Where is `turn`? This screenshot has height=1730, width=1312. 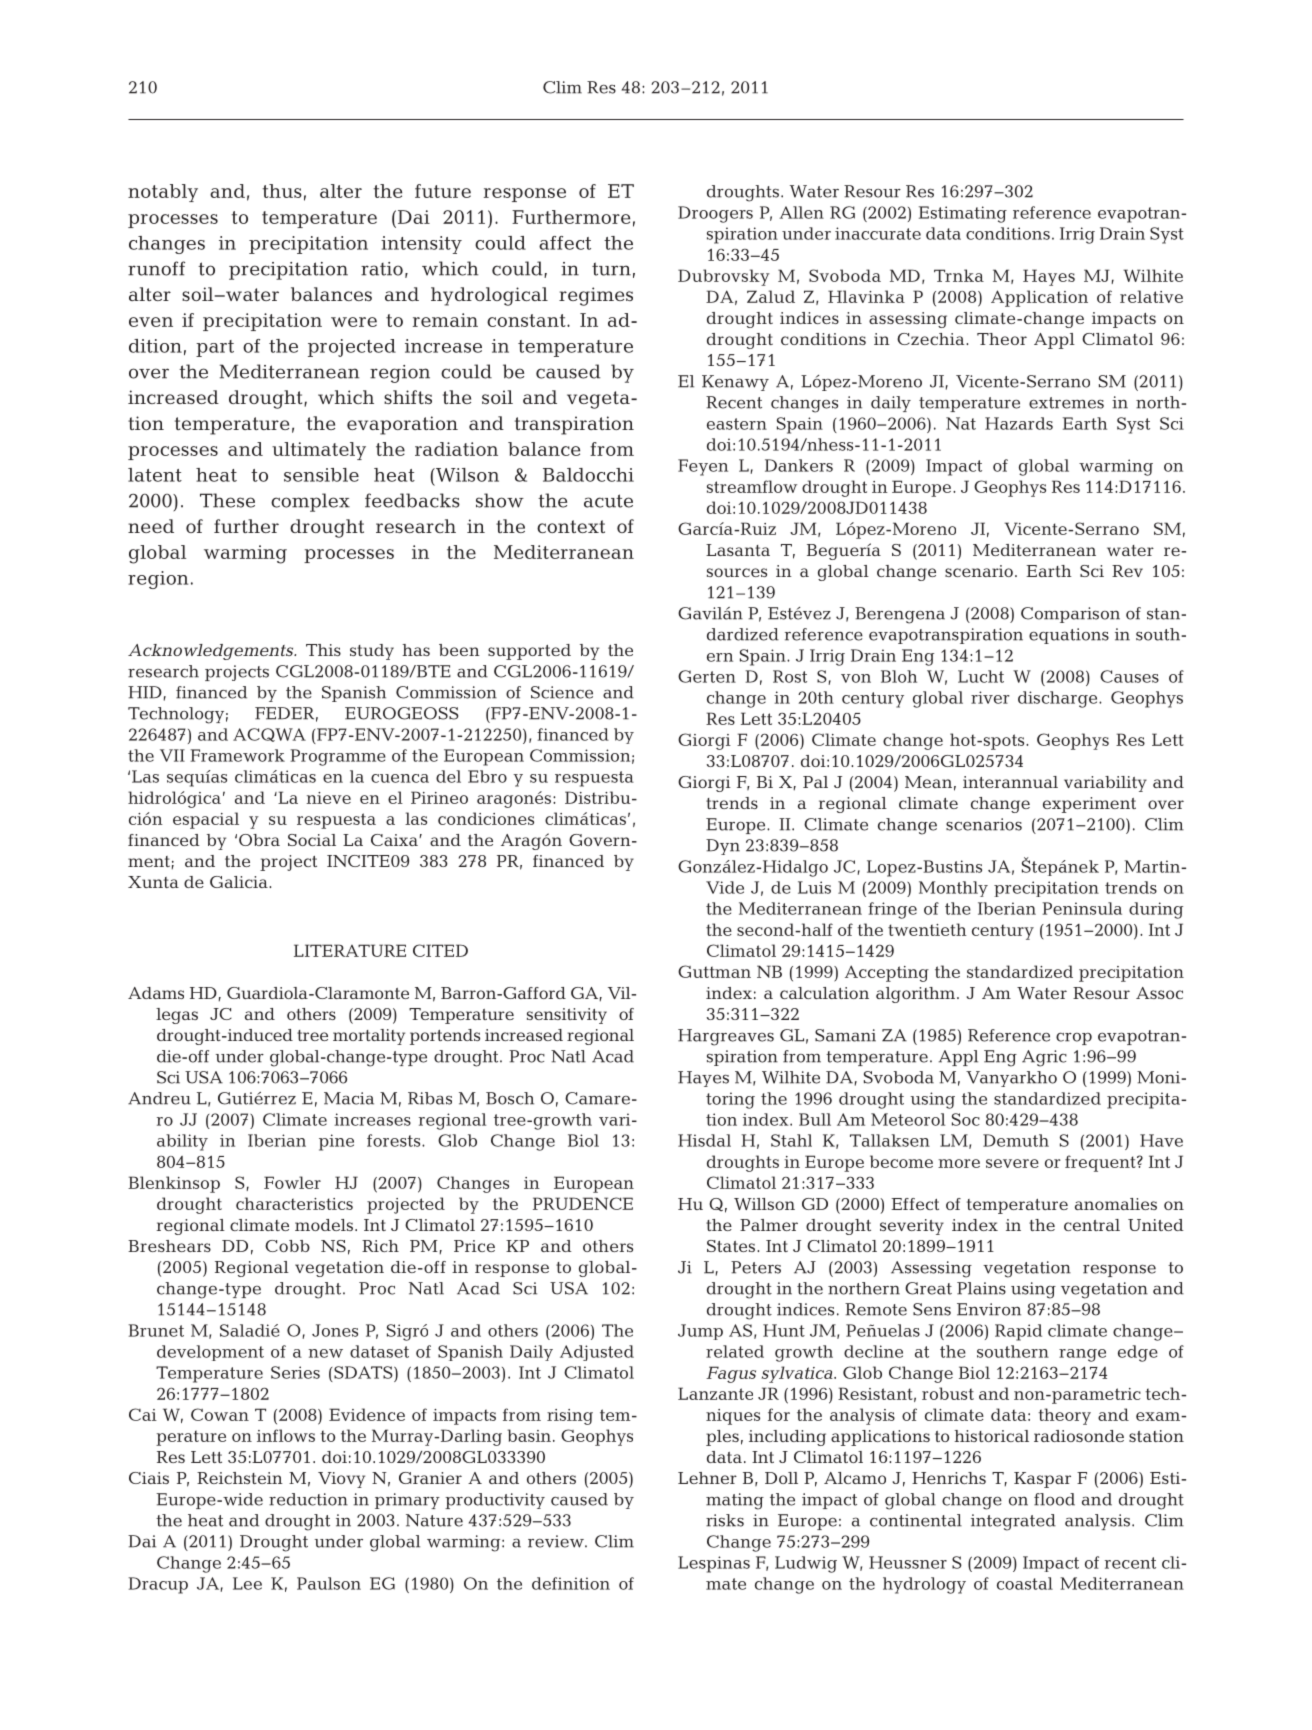
turn is located at coordinates (611, 269).
